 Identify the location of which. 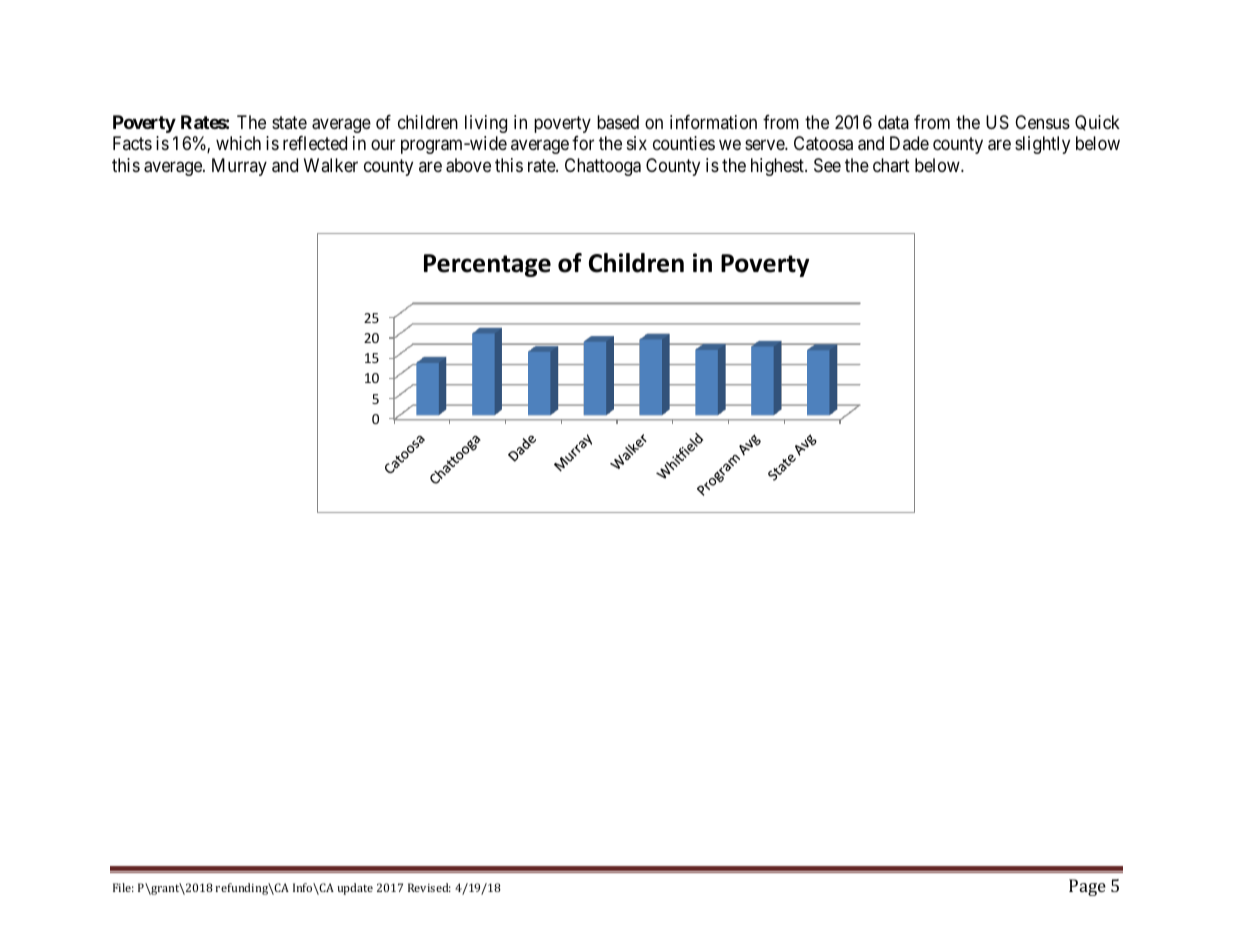
(238, 143).
